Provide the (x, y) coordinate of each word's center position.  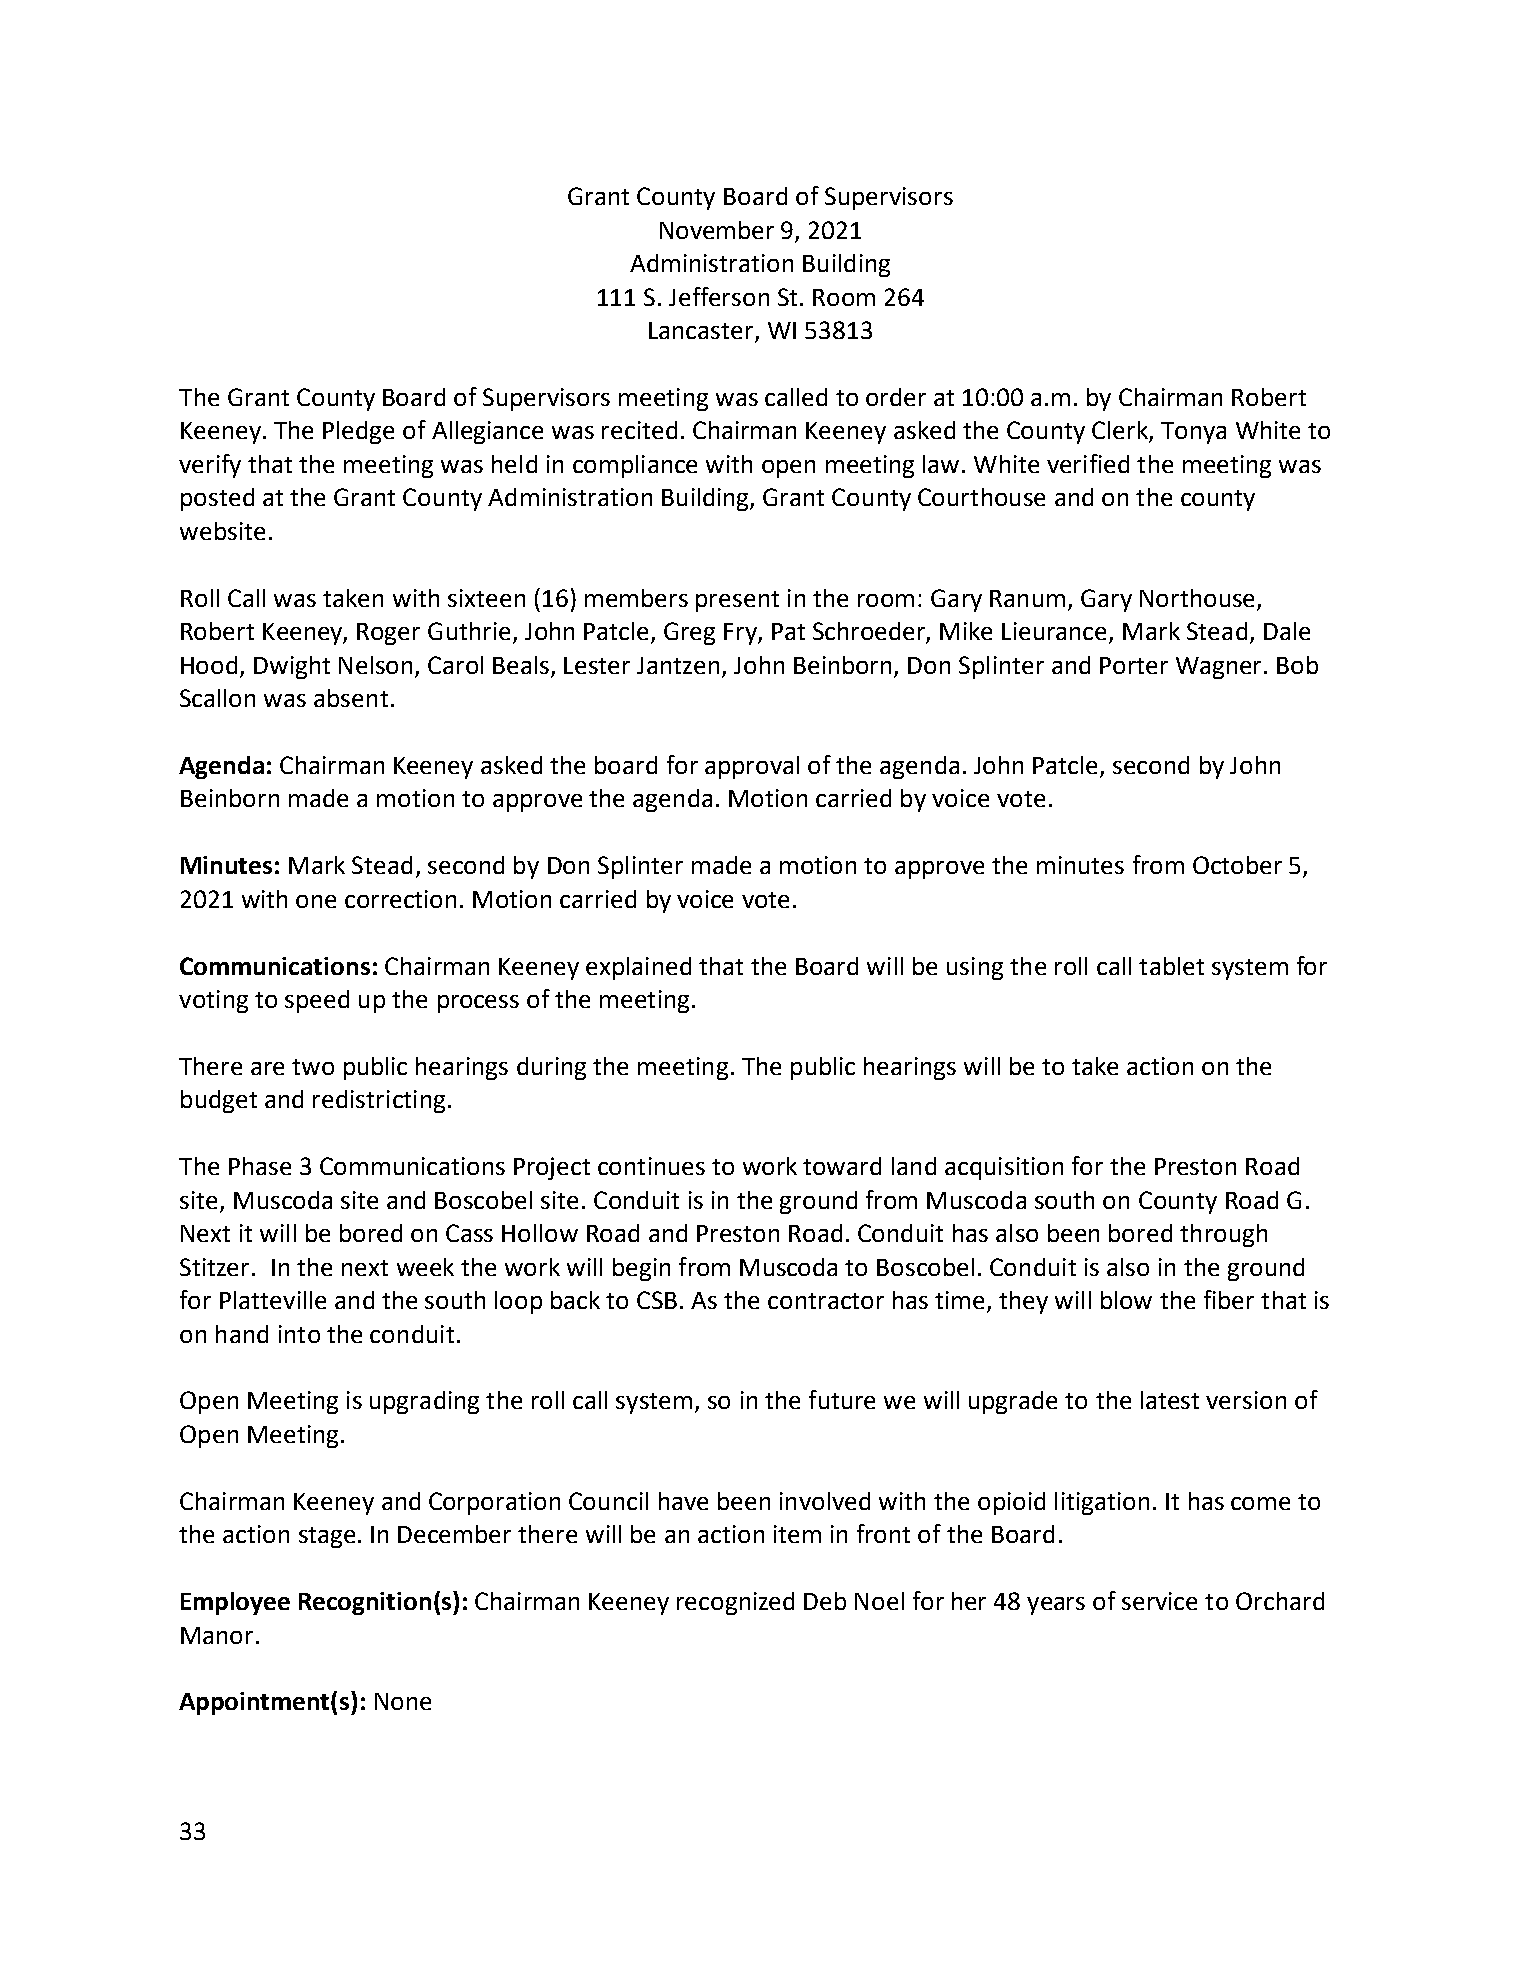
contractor (826, 1301)
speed (317, 1001)
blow (1126, 1300)
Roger (388, 634)
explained (638, 968)
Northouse (1197, 598)
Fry (741, 634)
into (299, 1334)
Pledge (358, 432)
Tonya (1193, 433)
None (403, 1701)
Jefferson (719, 296)
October (1237, 865)
